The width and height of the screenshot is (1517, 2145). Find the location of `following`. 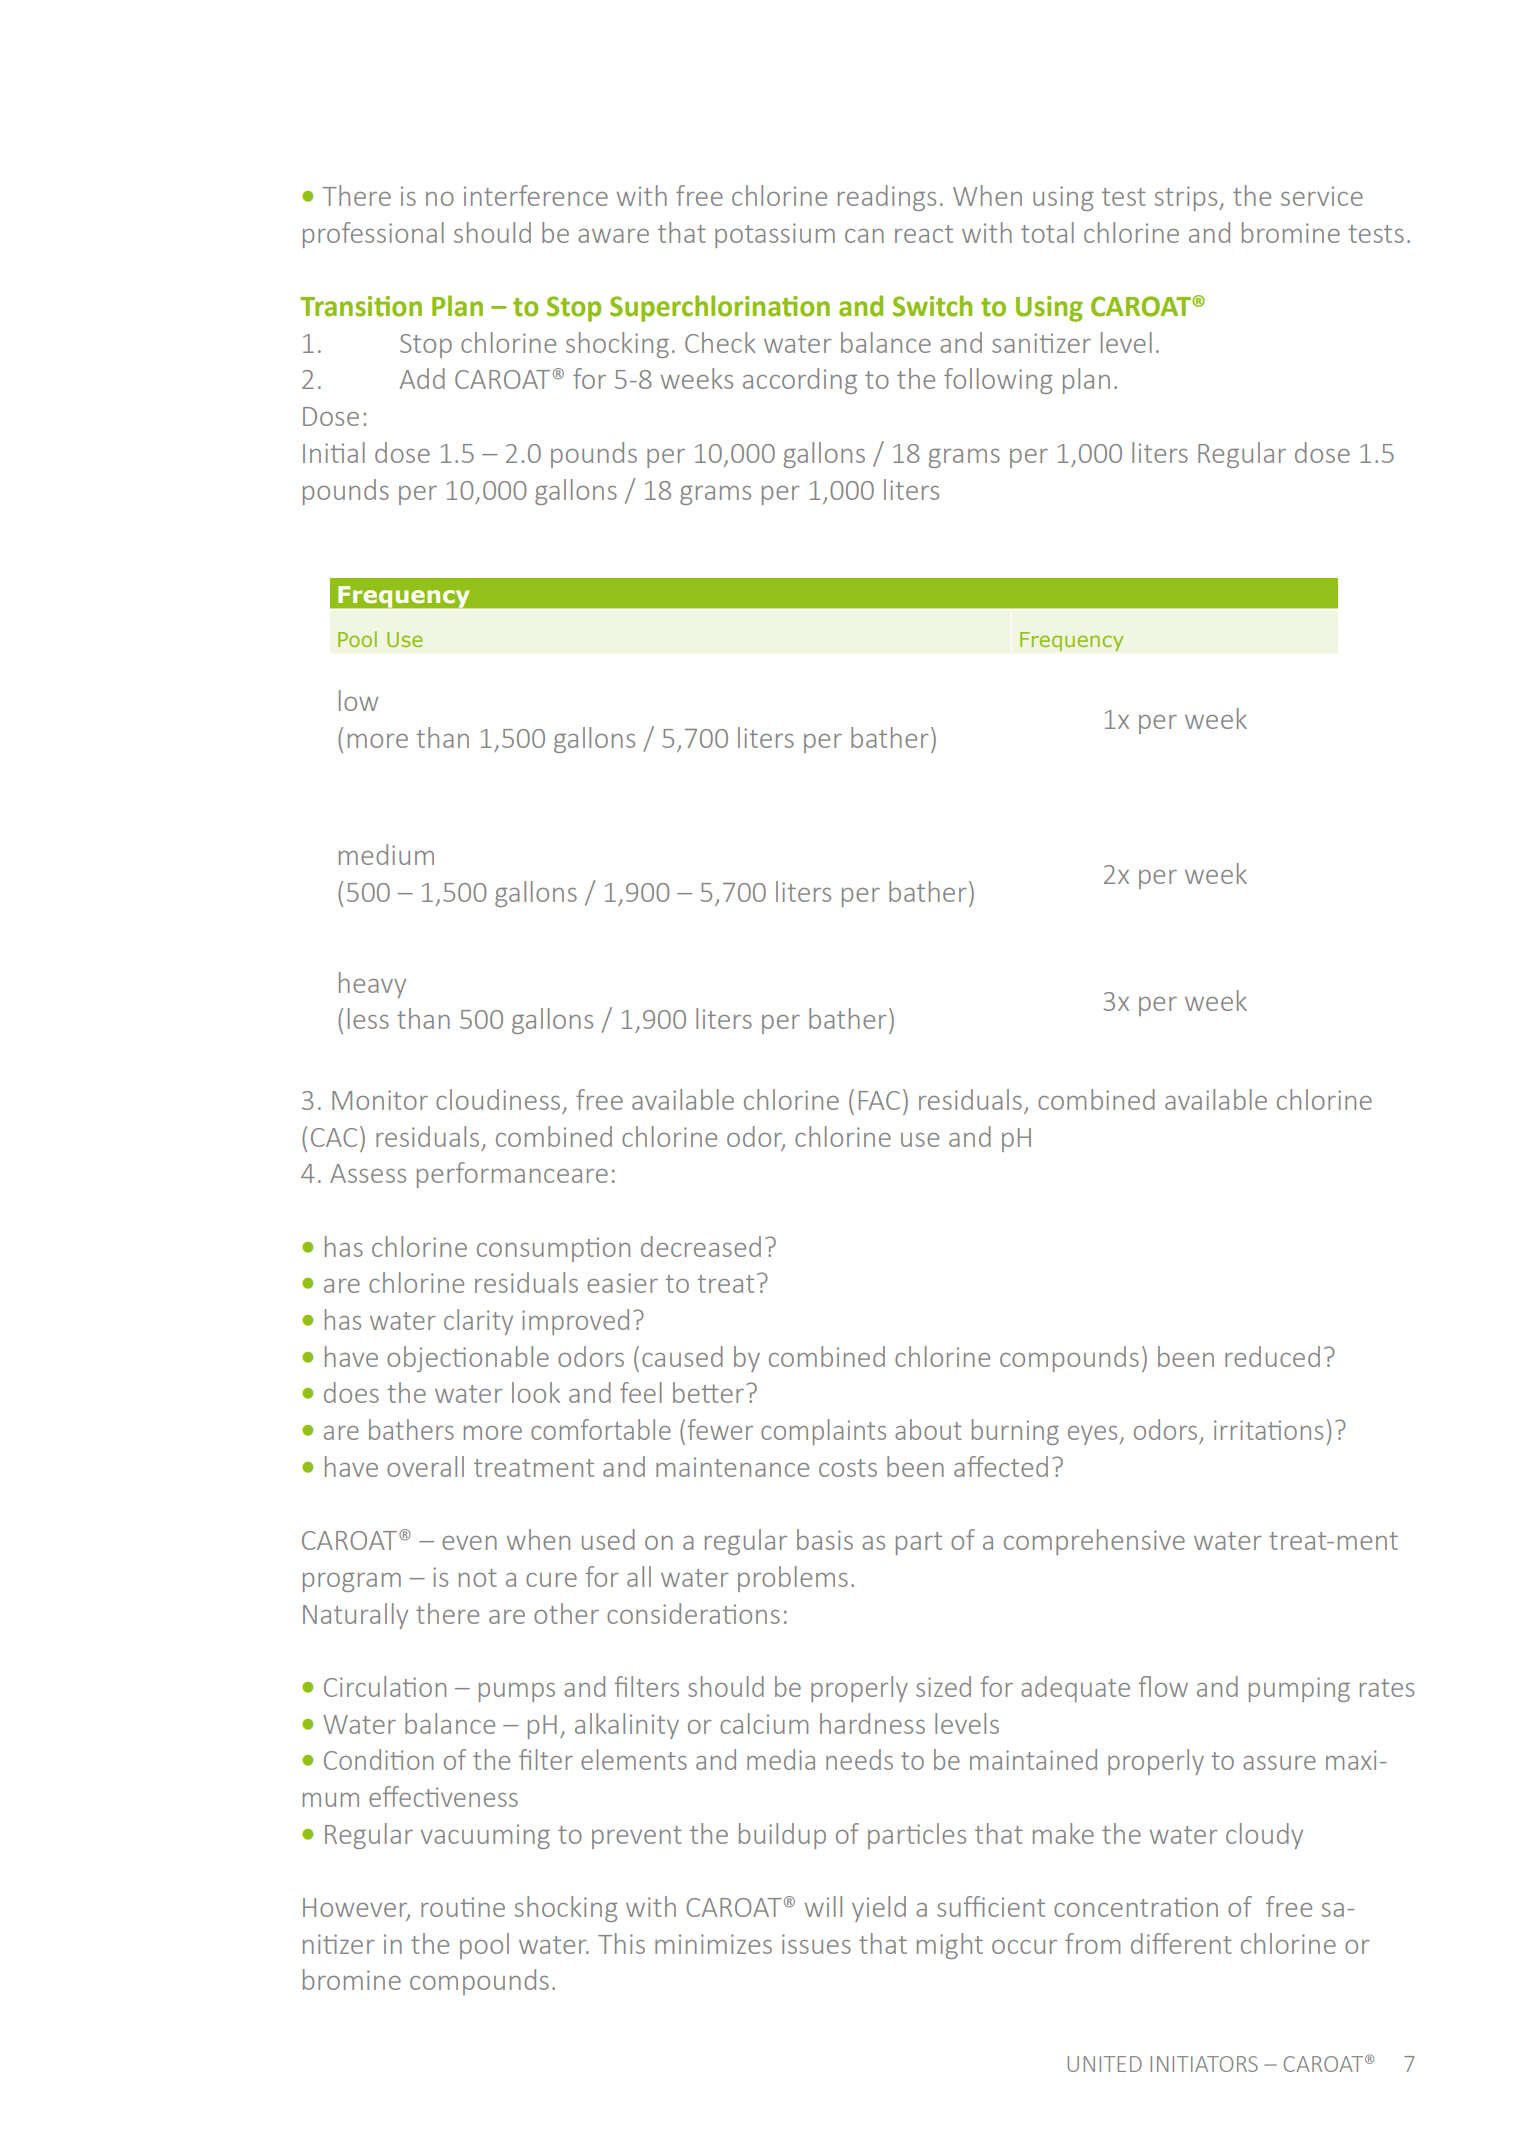

following is located at coordinates (998, 381).
